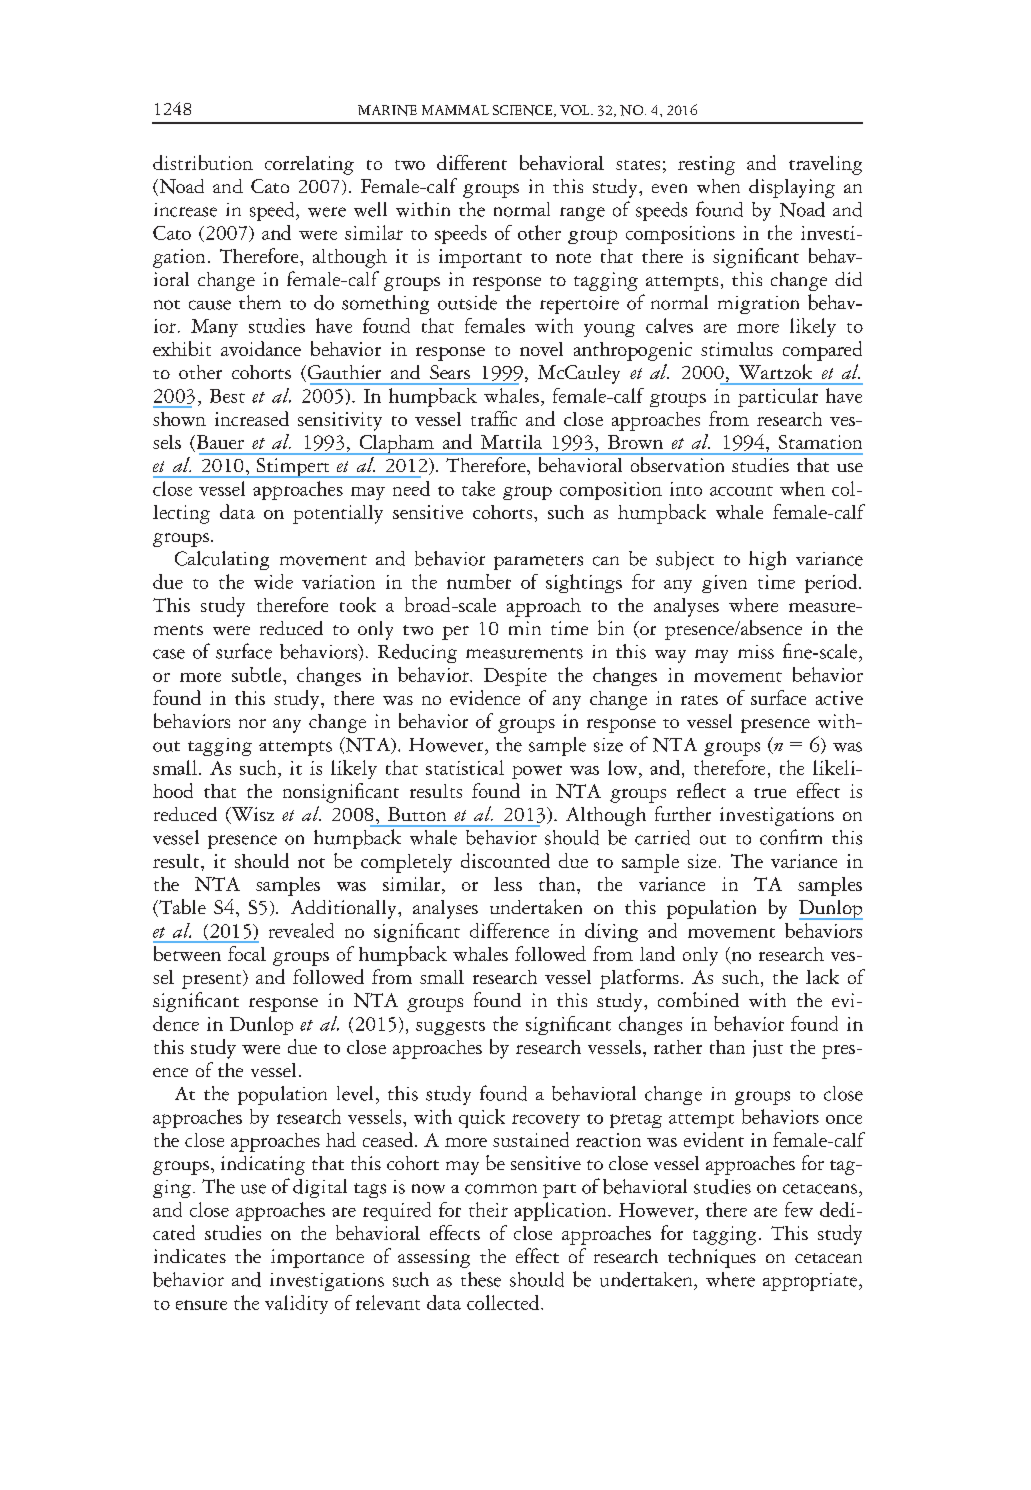  What do you see at coordinates (538, 563) in the page?
I see `parameters` at bounding box center [538, 563].
